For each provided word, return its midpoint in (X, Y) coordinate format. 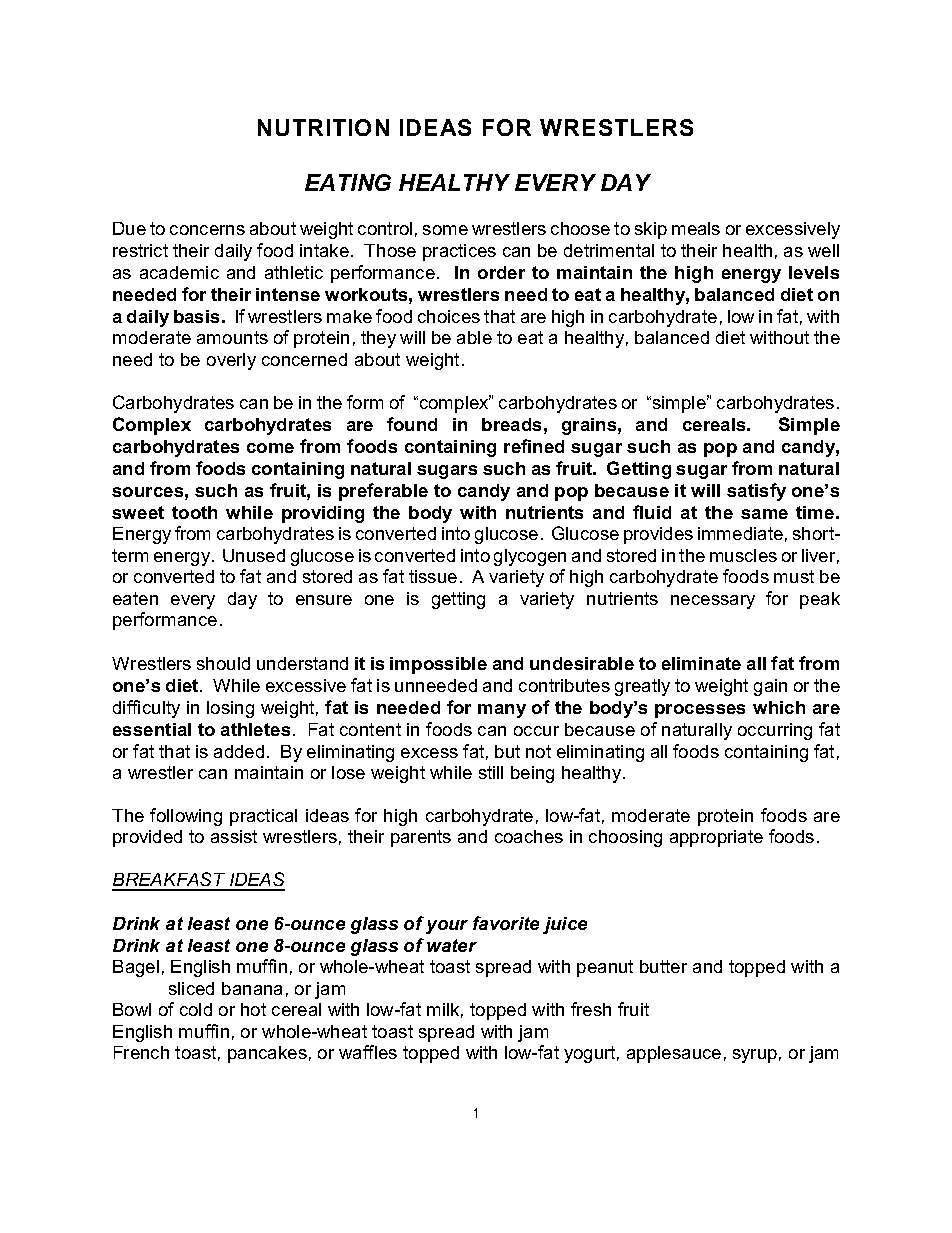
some (445, 230)
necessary (713, 602)
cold (196, 1009)
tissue (433, 576)
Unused (254, 555)
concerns (207, 230)
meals (696, 228)
